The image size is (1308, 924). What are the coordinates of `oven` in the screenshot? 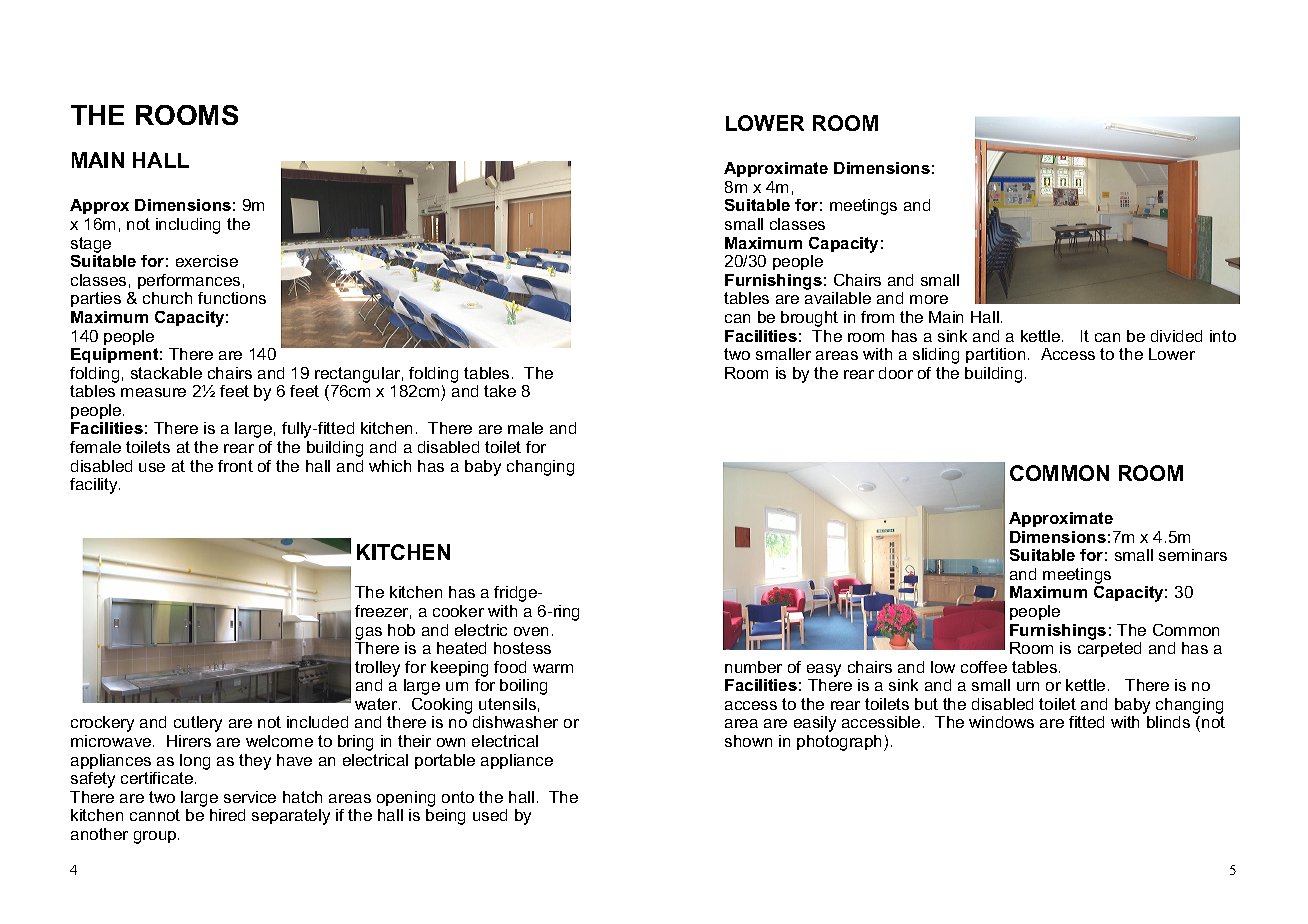 It's located at (531, 631).
